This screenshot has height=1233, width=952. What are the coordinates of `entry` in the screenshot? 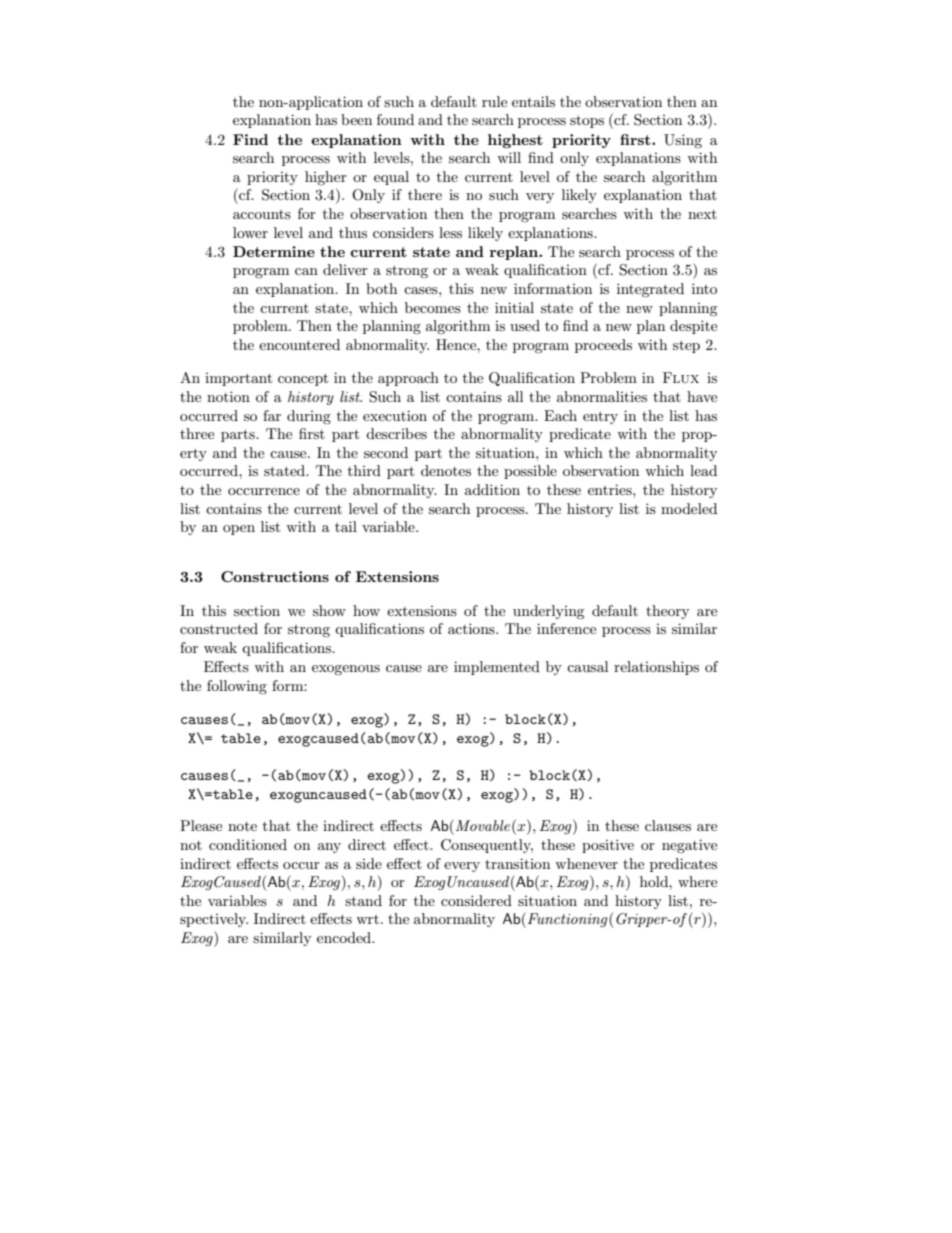 It's located at (600, 417).
